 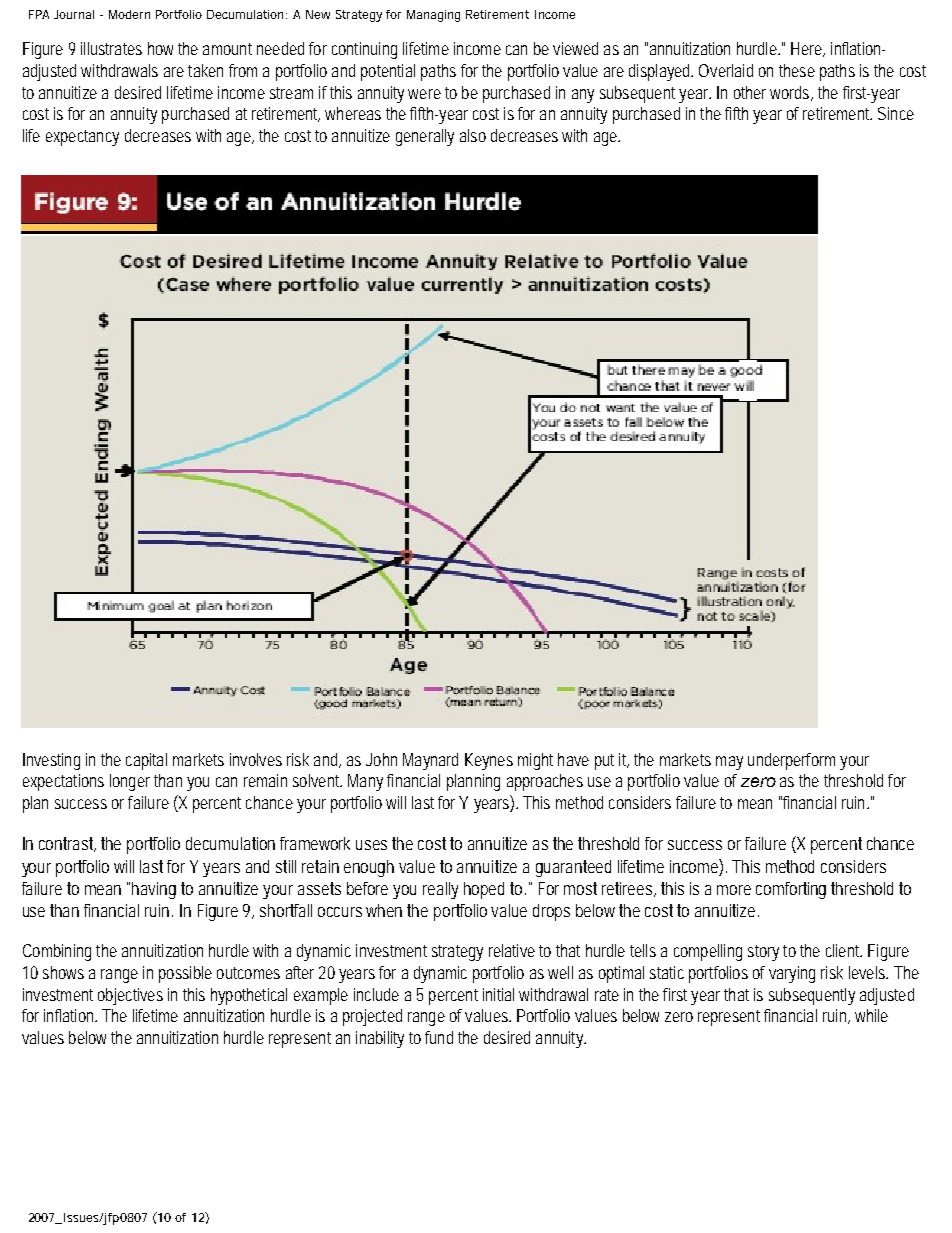 What do you see at coordinates (498, 994) in the screenshot?
I see `initial` at bounding box center [498, 994].
